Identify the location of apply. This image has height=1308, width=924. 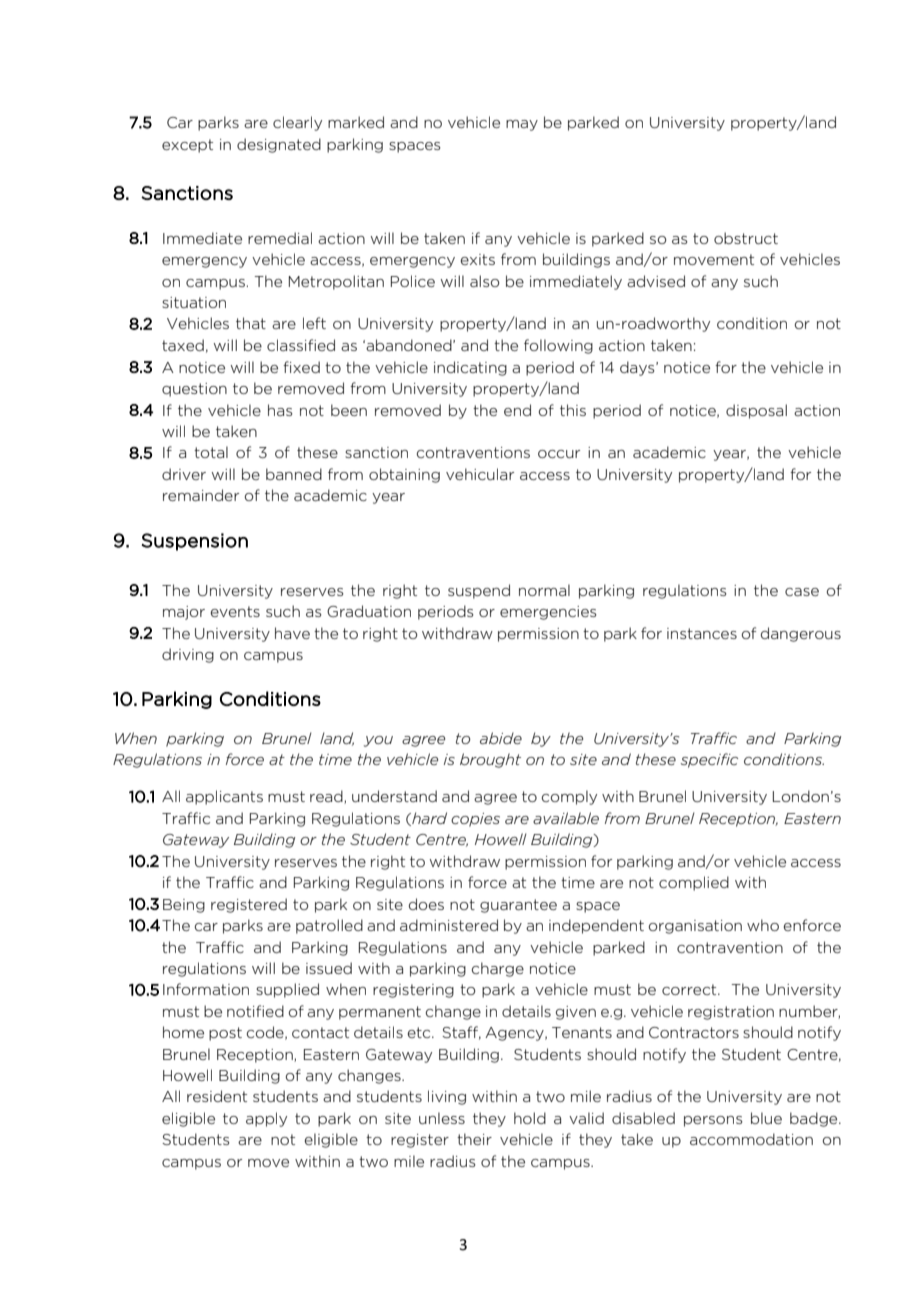
(266, 1119).
